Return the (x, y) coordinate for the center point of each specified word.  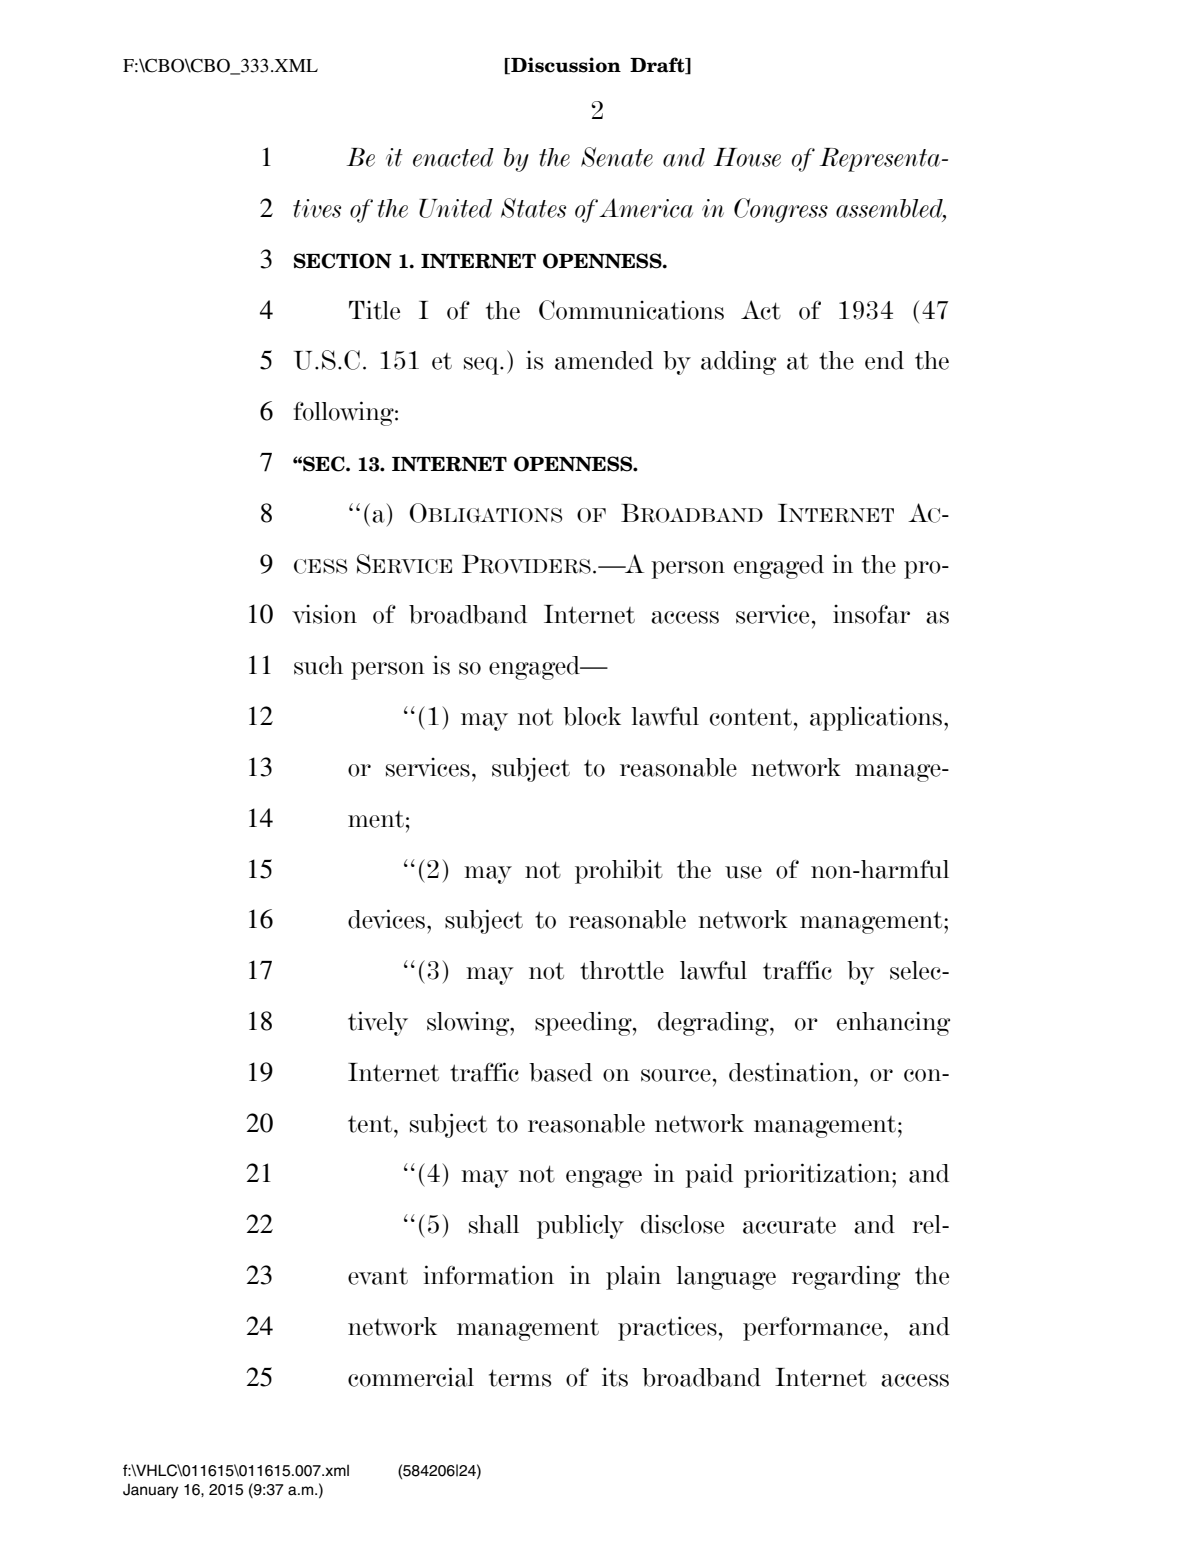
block (592, 716)
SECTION (343, 261)
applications (876, 719)
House (747, 157)
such (318, 665)
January (151, 1491)
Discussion (565, 65)
